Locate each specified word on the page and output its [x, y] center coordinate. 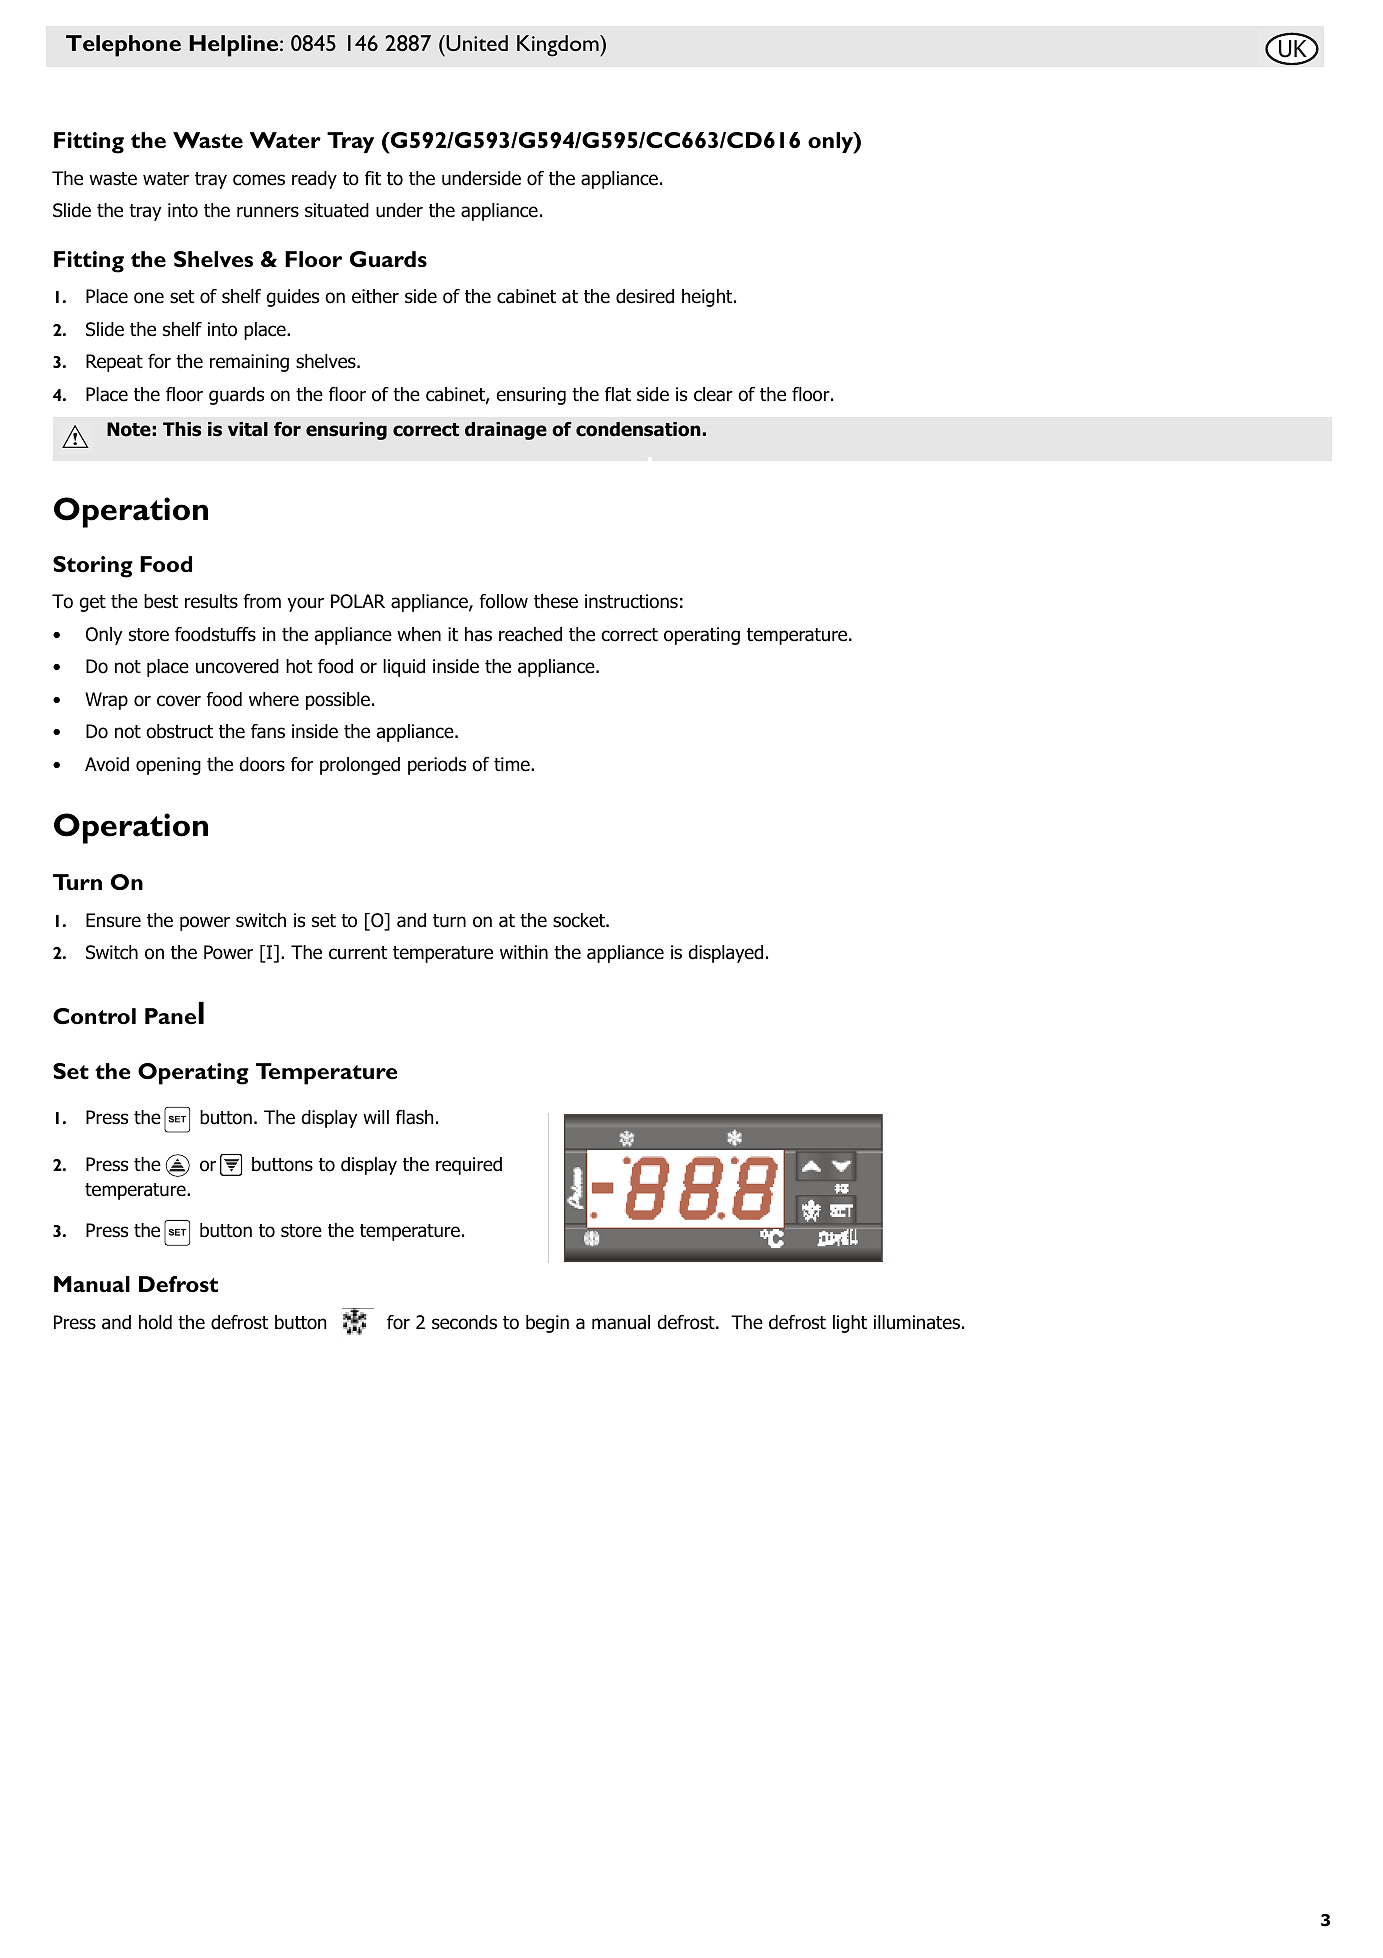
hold [155, 1322]
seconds [464, 1322]
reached [530, 634]
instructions [631, 601]
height [708, 298]
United [476, 43]
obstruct [179, 731]
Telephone [123, 46]
